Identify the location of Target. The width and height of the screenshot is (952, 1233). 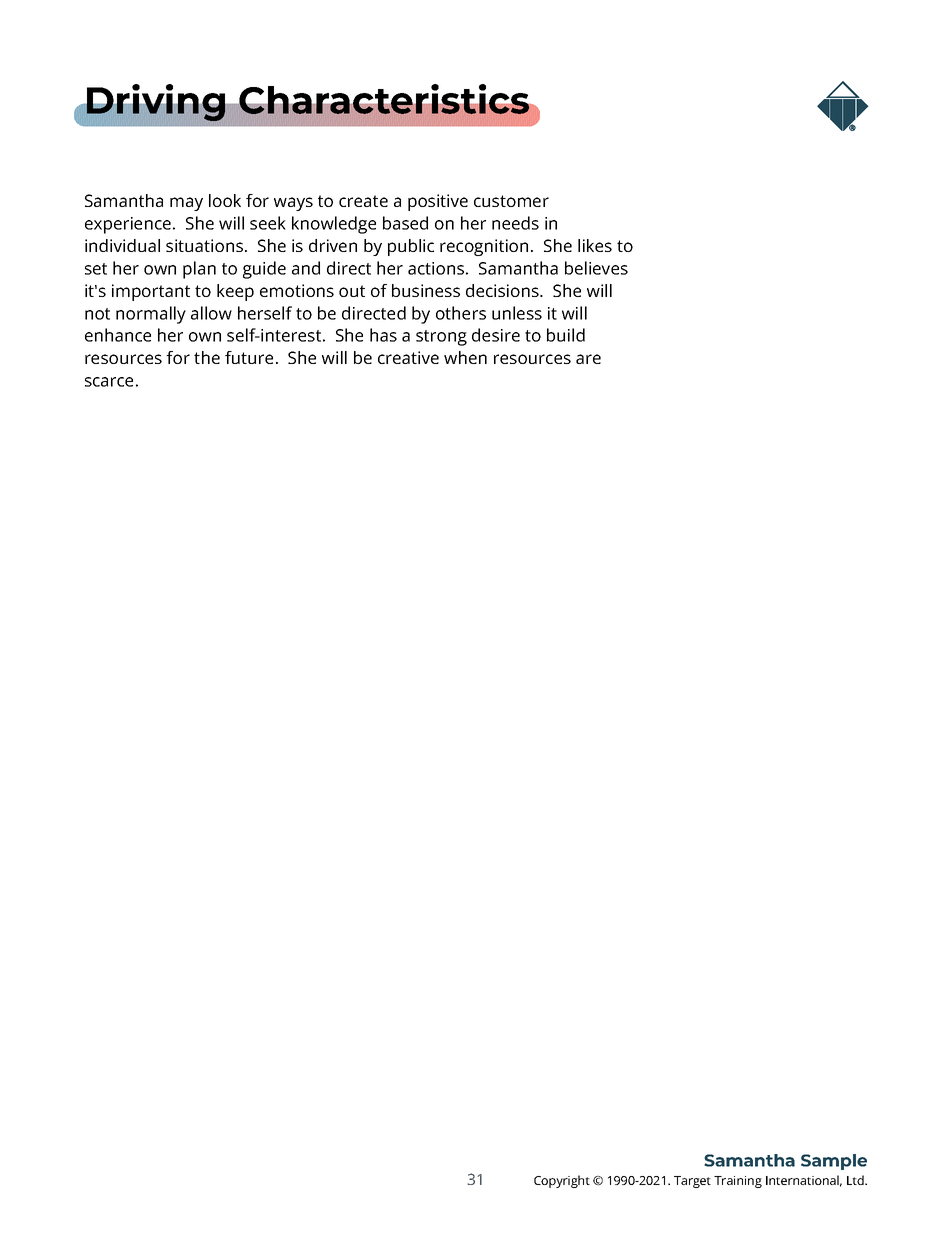
(692, 1182).
